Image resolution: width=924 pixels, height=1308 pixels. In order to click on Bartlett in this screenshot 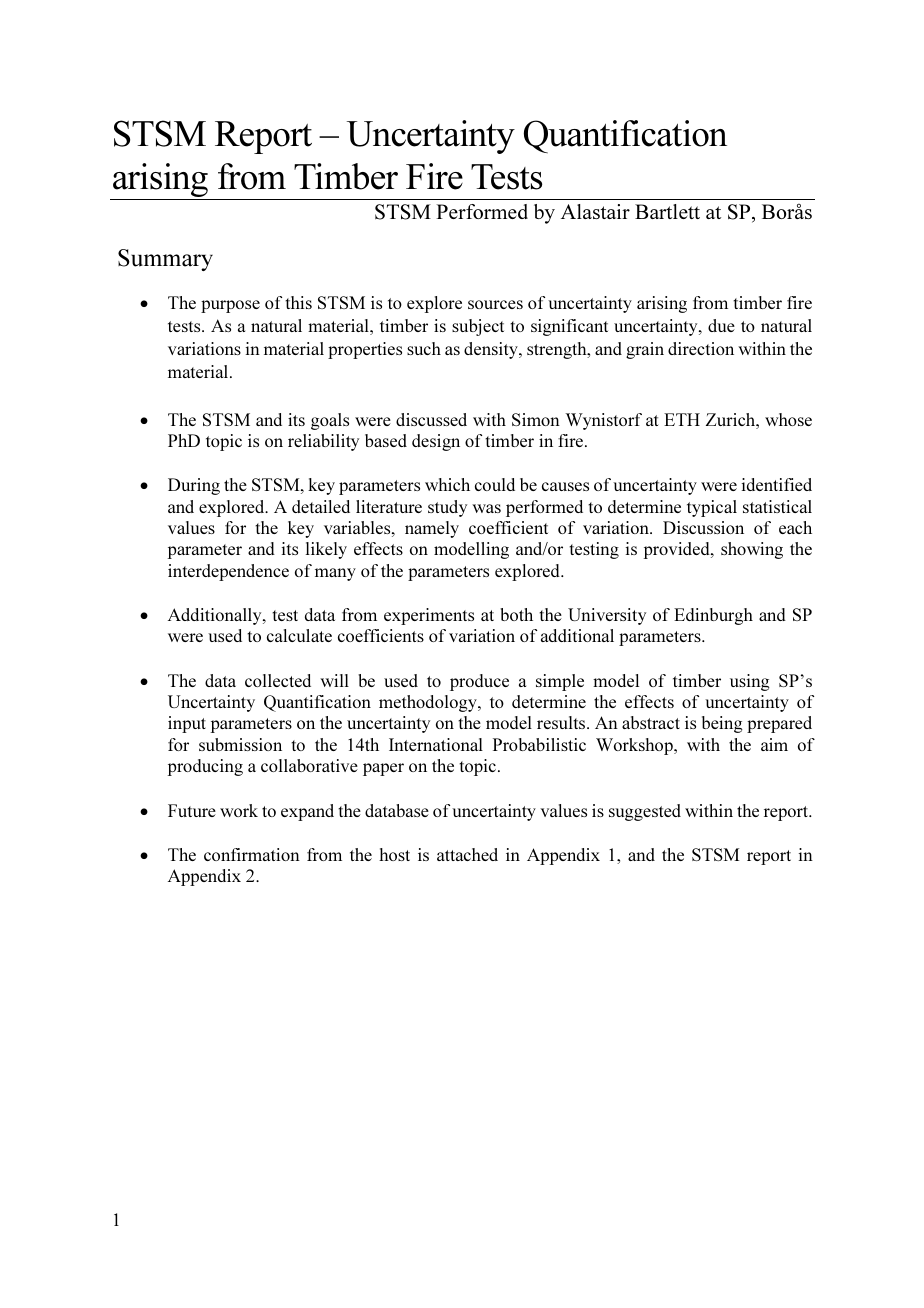, I will do `click(667, 211)`.
